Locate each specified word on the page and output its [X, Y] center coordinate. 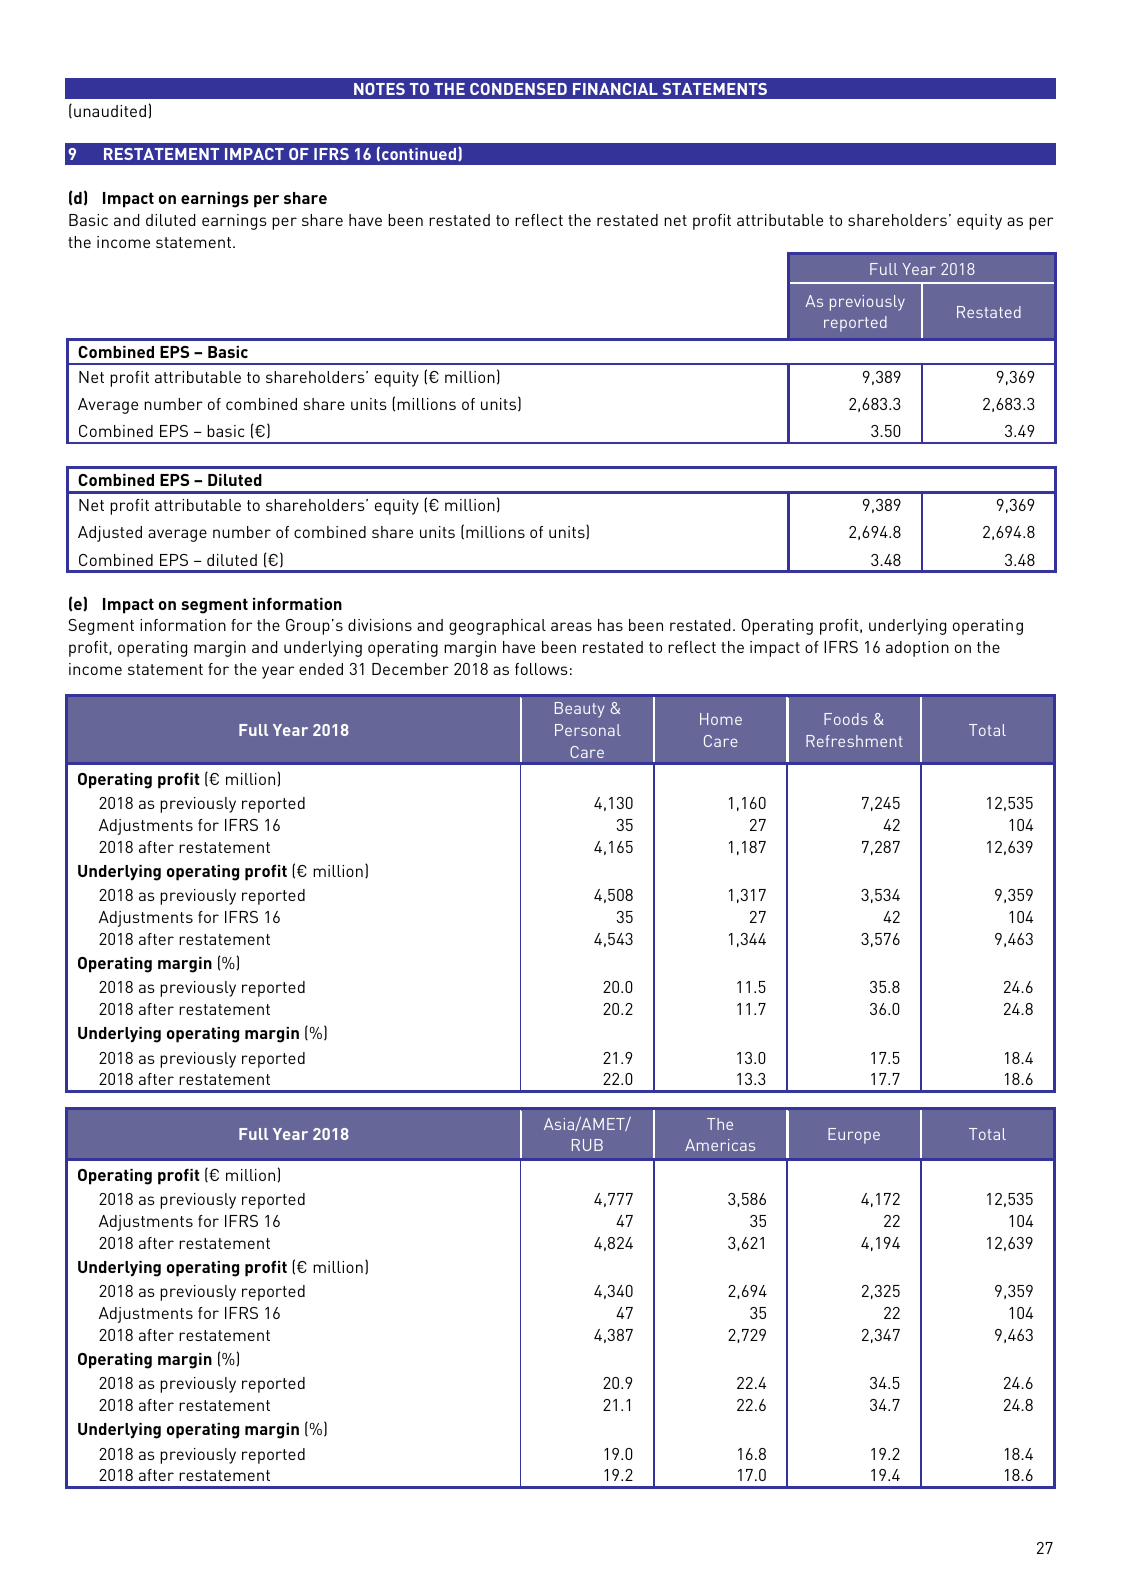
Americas [720, 1145]
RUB [587, 1145]
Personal [588, 730]
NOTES [379, 89]
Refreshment [854, 741]
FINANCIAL [615, 89]
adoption [917, 649]
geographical [497, 627]
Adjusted [110, 534]
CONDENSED [518, 89]
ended [321, 669]
